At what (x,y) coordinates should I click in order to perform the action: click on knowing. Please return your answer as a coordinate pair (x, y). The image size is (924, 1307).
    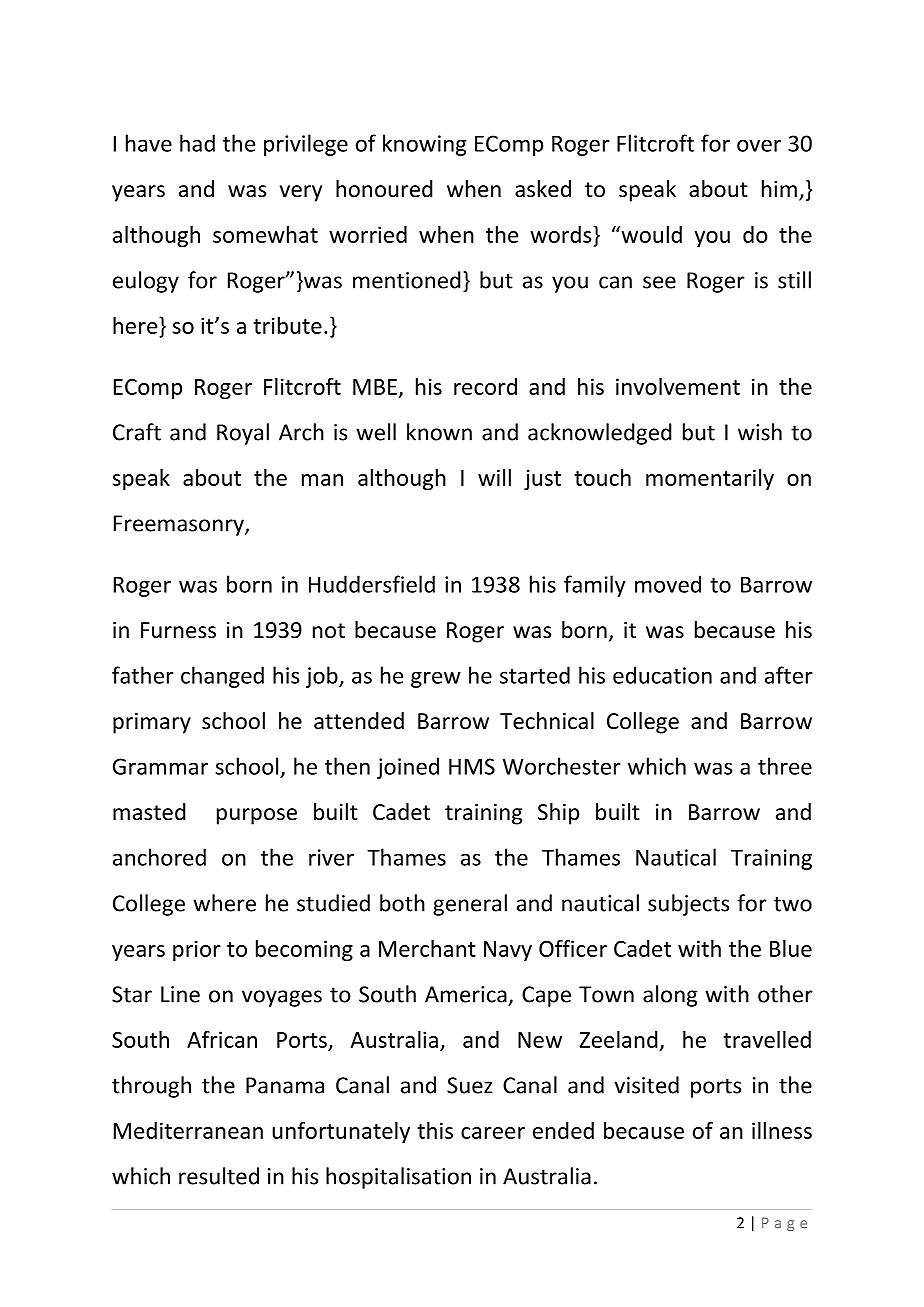
    Looking at the image, I should click on (424, 145).
